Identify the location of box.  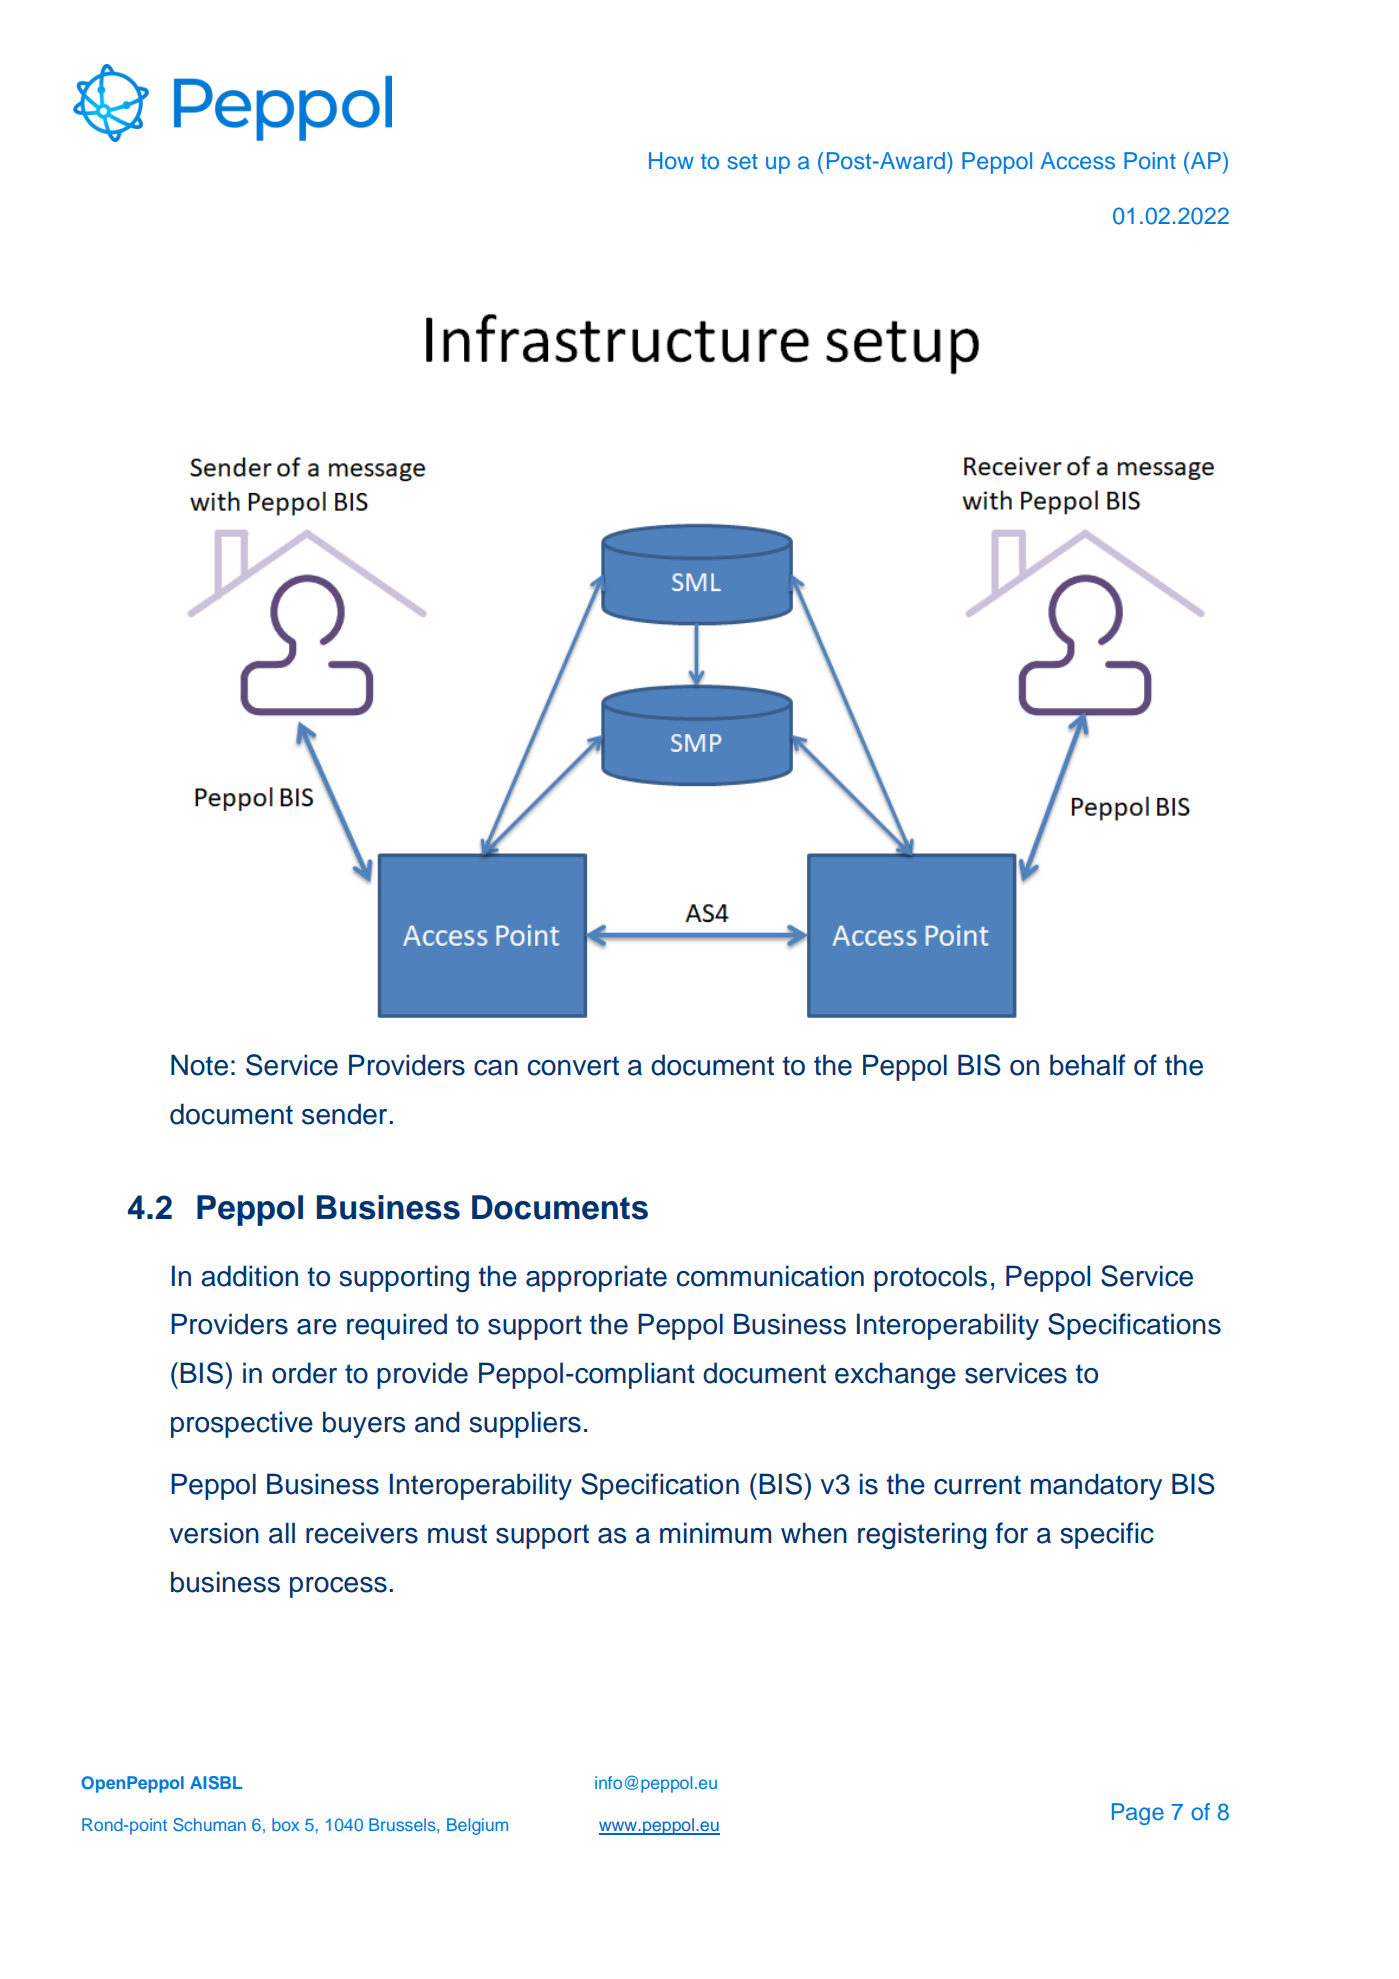
(285, 1824).
